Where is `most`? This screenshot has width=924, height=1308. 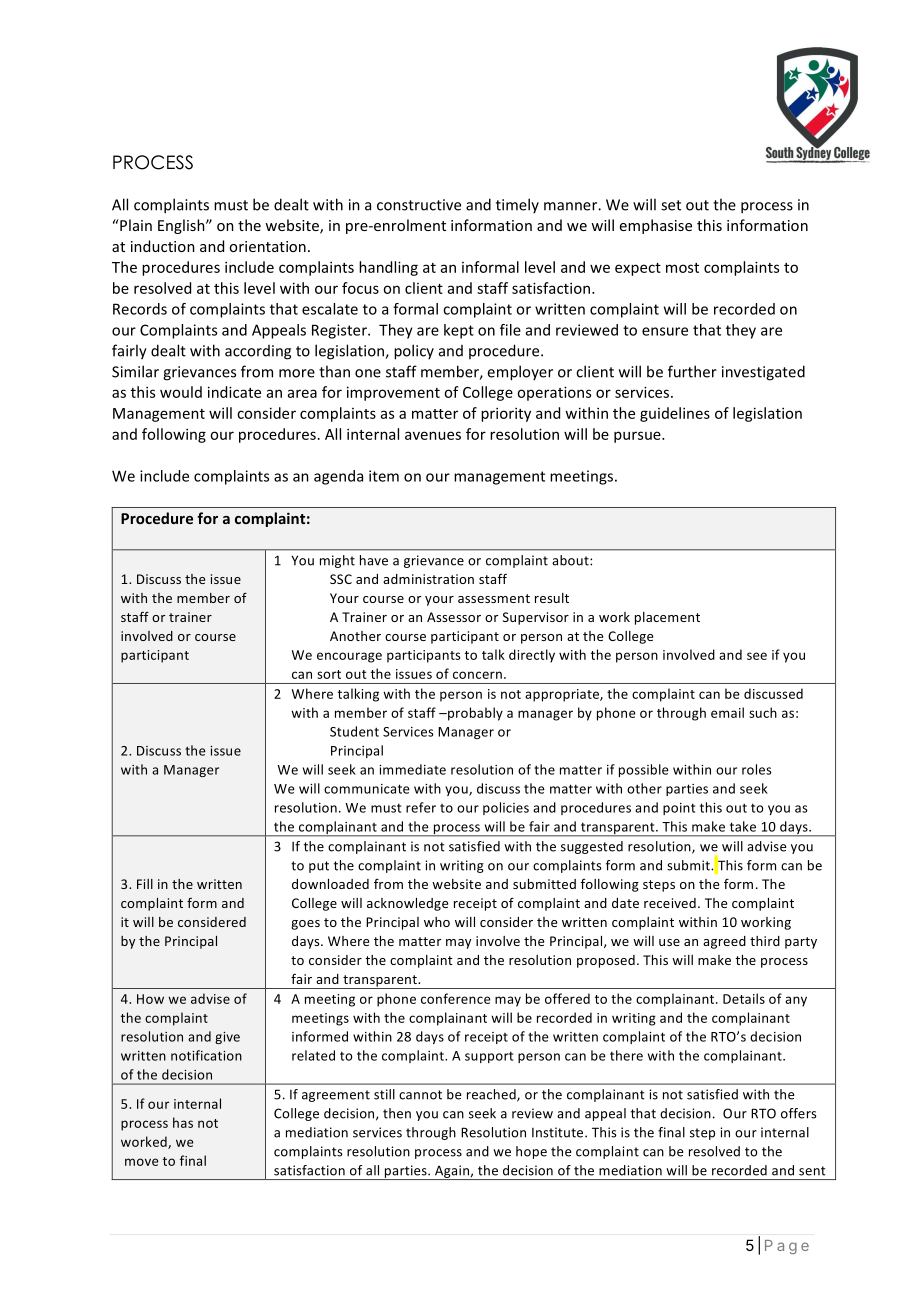
most is located at coordinates (682, 268).
